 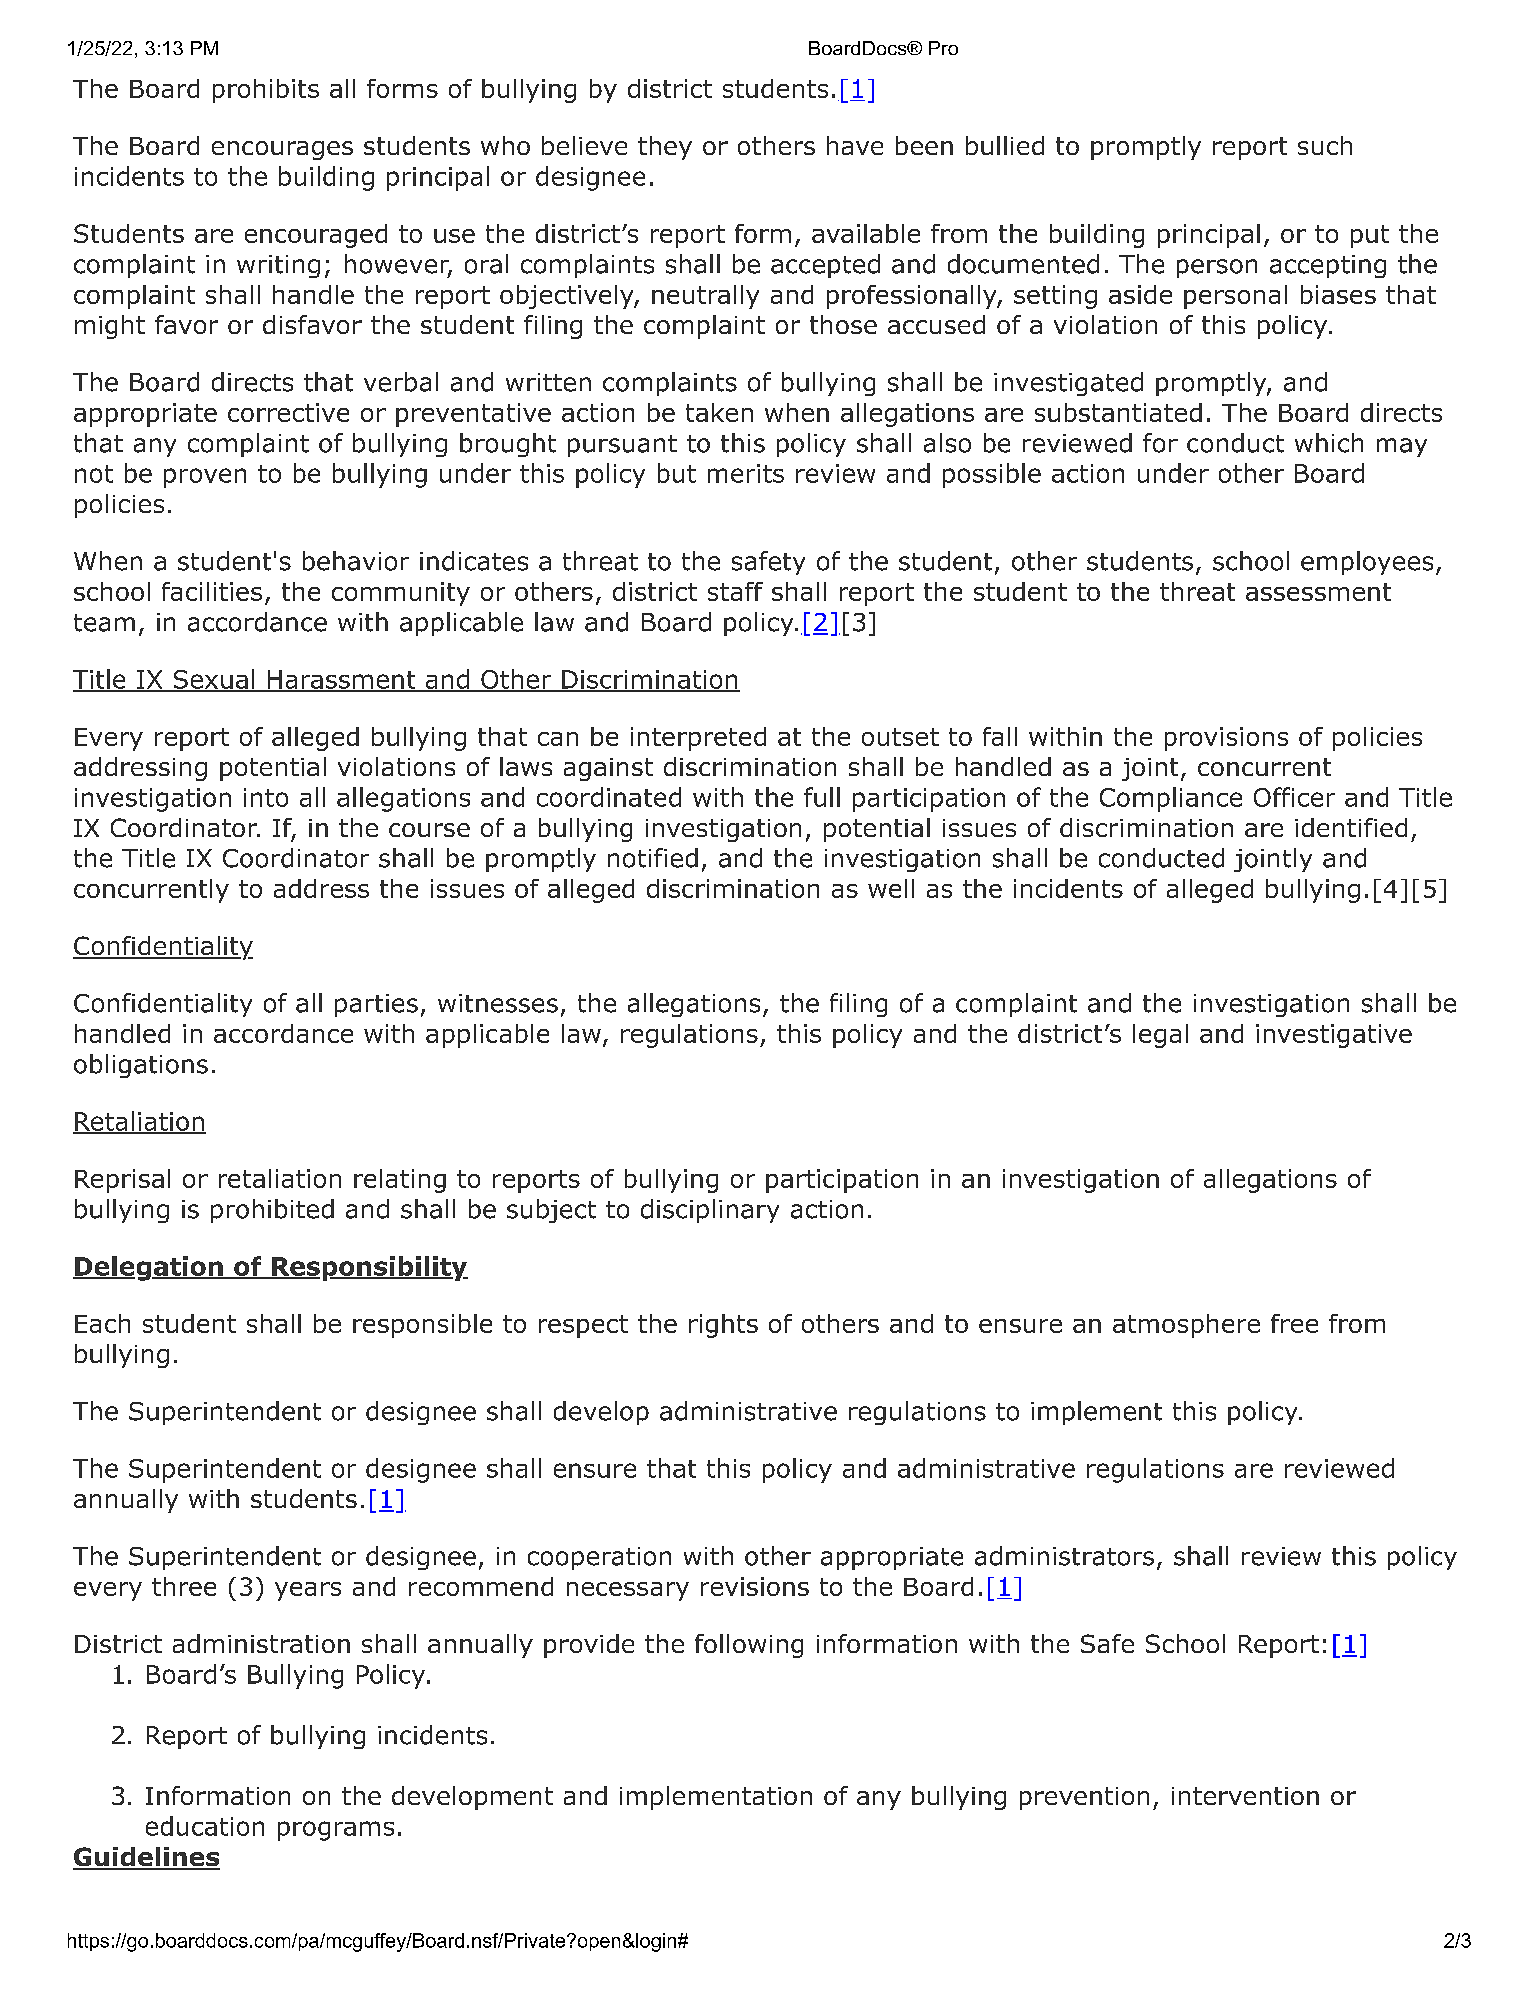 What do you see at coordinates (755, 1586) in the screenshot?
I see `revisions` at bounding box center [755, 1586].
